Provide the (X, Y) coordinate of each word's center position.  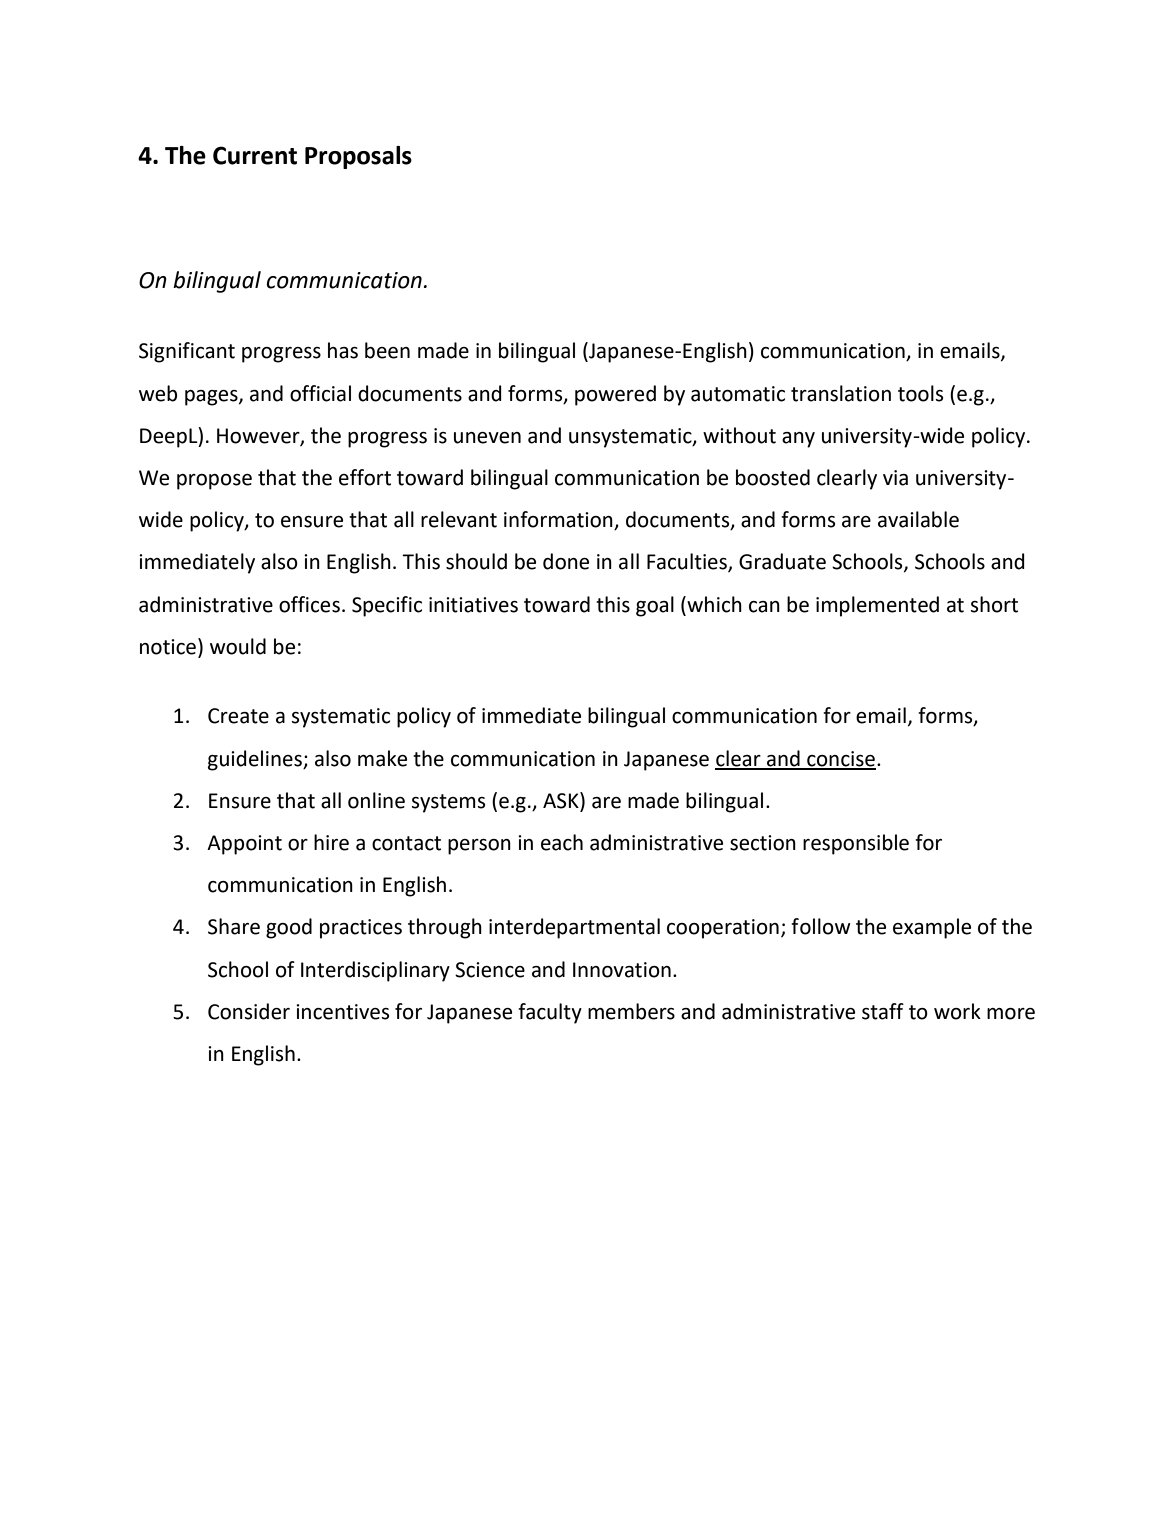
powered (615, 395)
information (559, 520)
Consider (249, 1011)
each (562, 842)
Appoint (244, 845)
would (238, 646)
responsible (856, 844)
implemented (877, 606)
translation (841, 393)
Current (255, 155)
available (918, 519)
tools (920, 393)
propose (214, 482)
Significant (187, 352)
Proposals (358, 157)
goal (655, 606)
